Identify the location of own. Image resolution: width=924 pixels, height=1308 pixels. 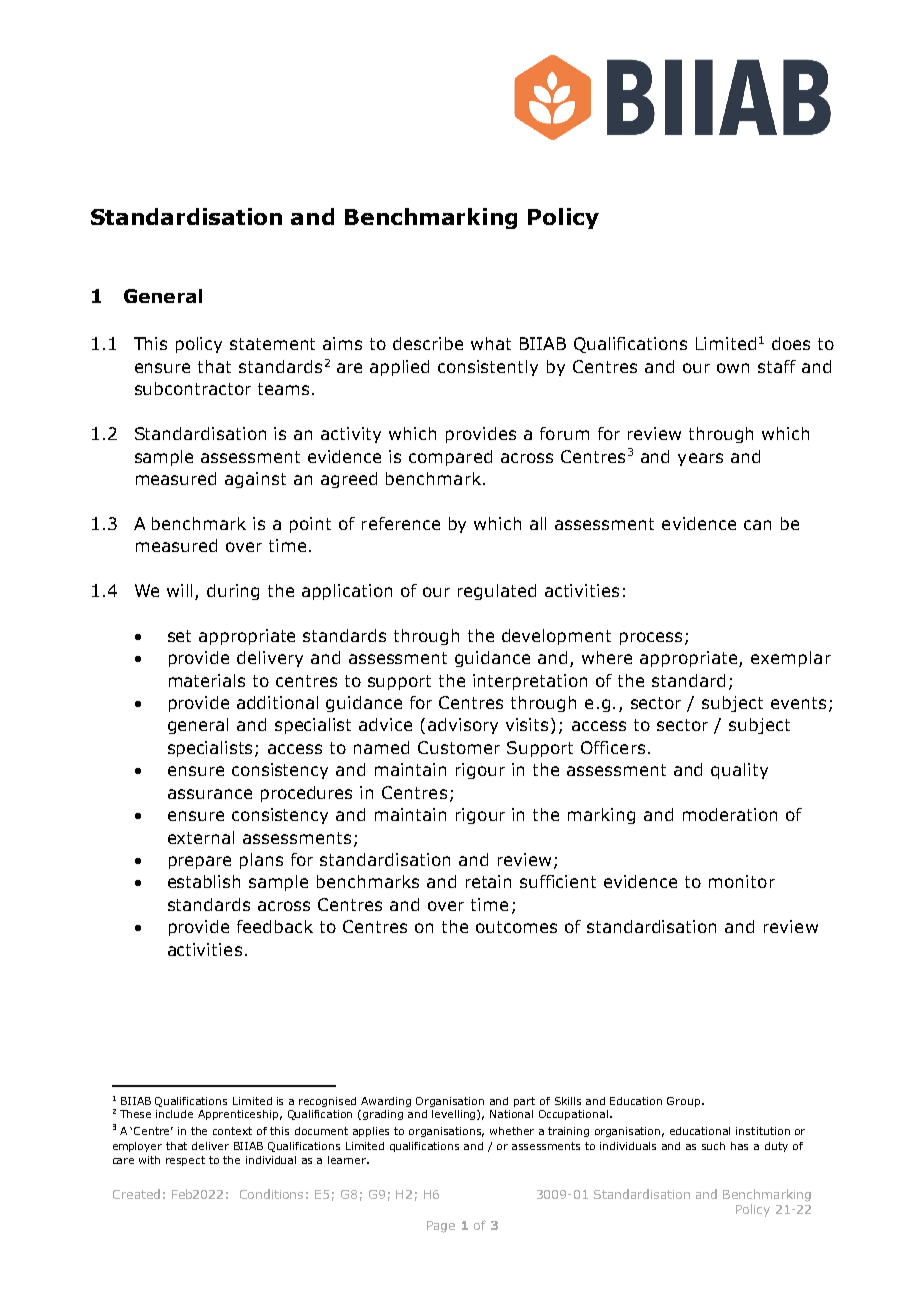
(733, 368).
